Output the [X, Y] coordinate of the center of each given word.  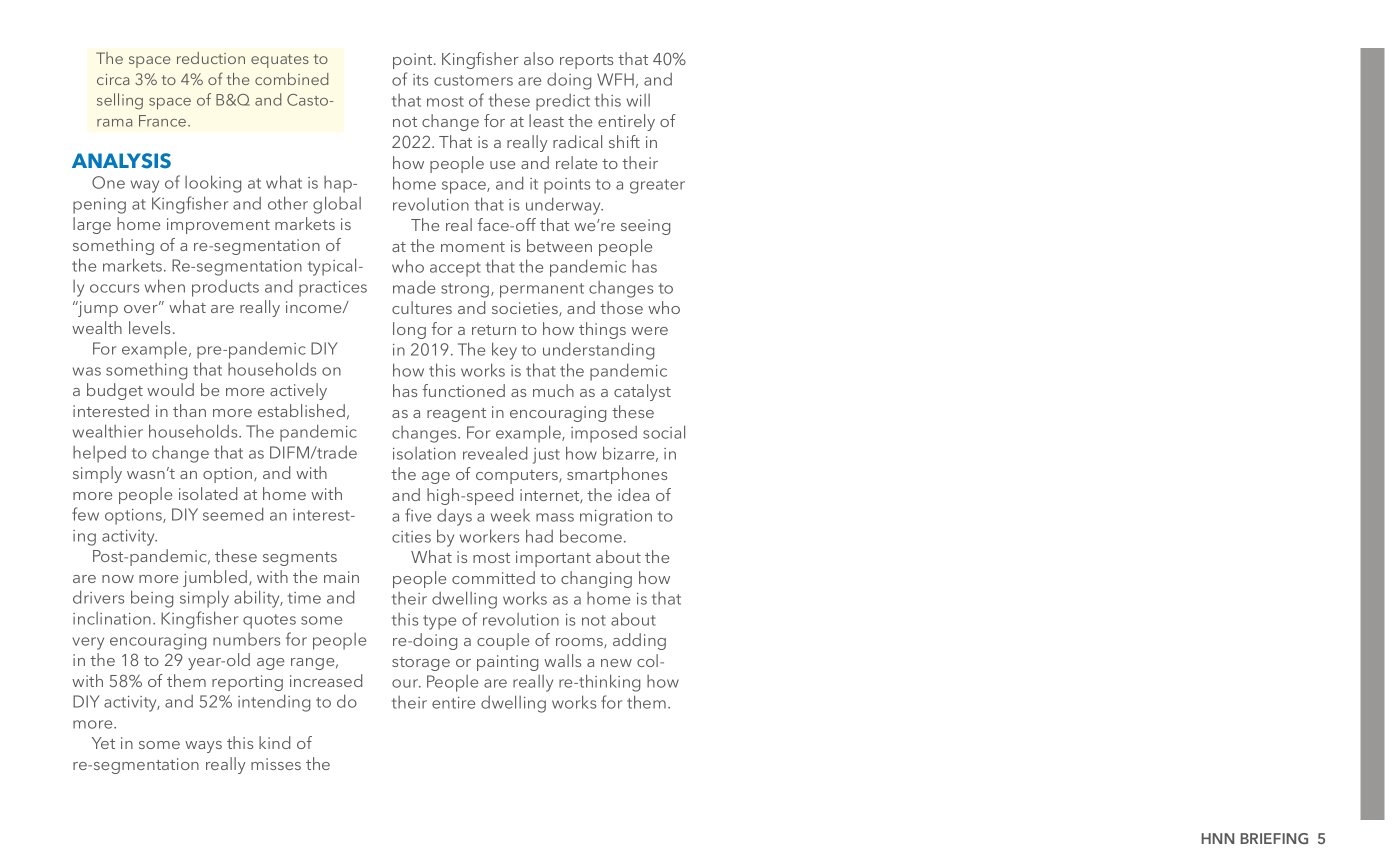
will [638, 100]
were [649, 331]
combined [292, 79]
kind [274, 742]
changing [596, 579]
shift [624, 141]
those [621, 307]
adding [639, 641]
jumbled [216, 578]
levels [149, 327]
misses [276, 764]
